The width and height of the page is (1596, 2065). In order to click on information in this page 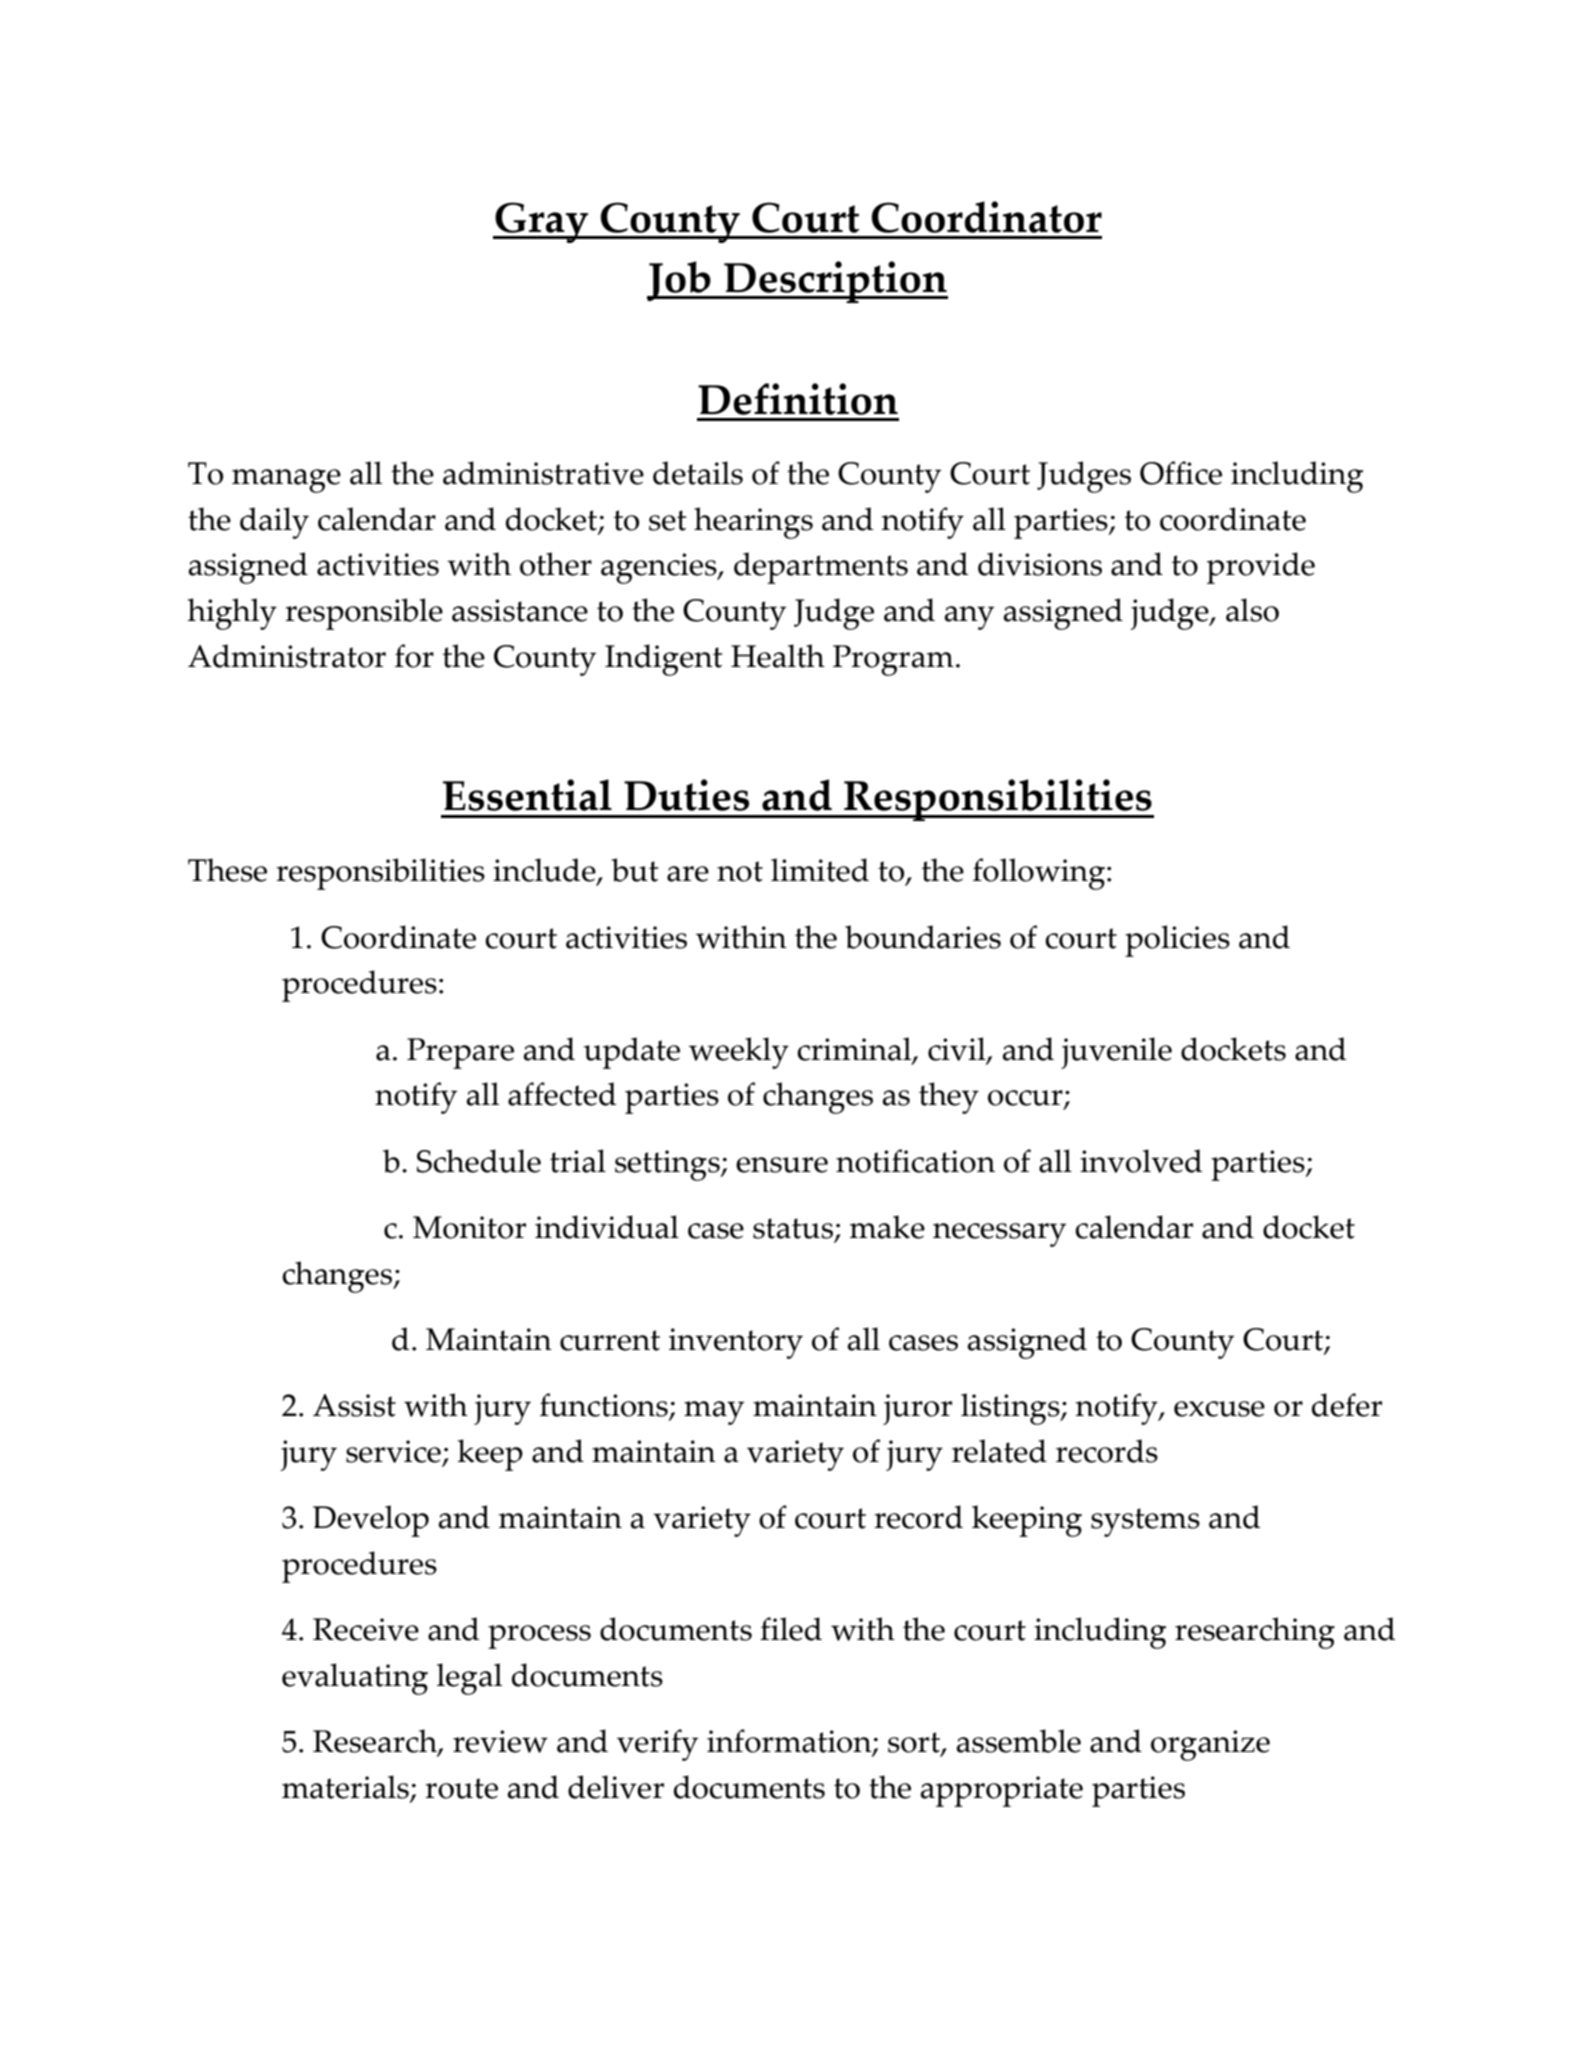, I will do `click(790, 1742)`.
